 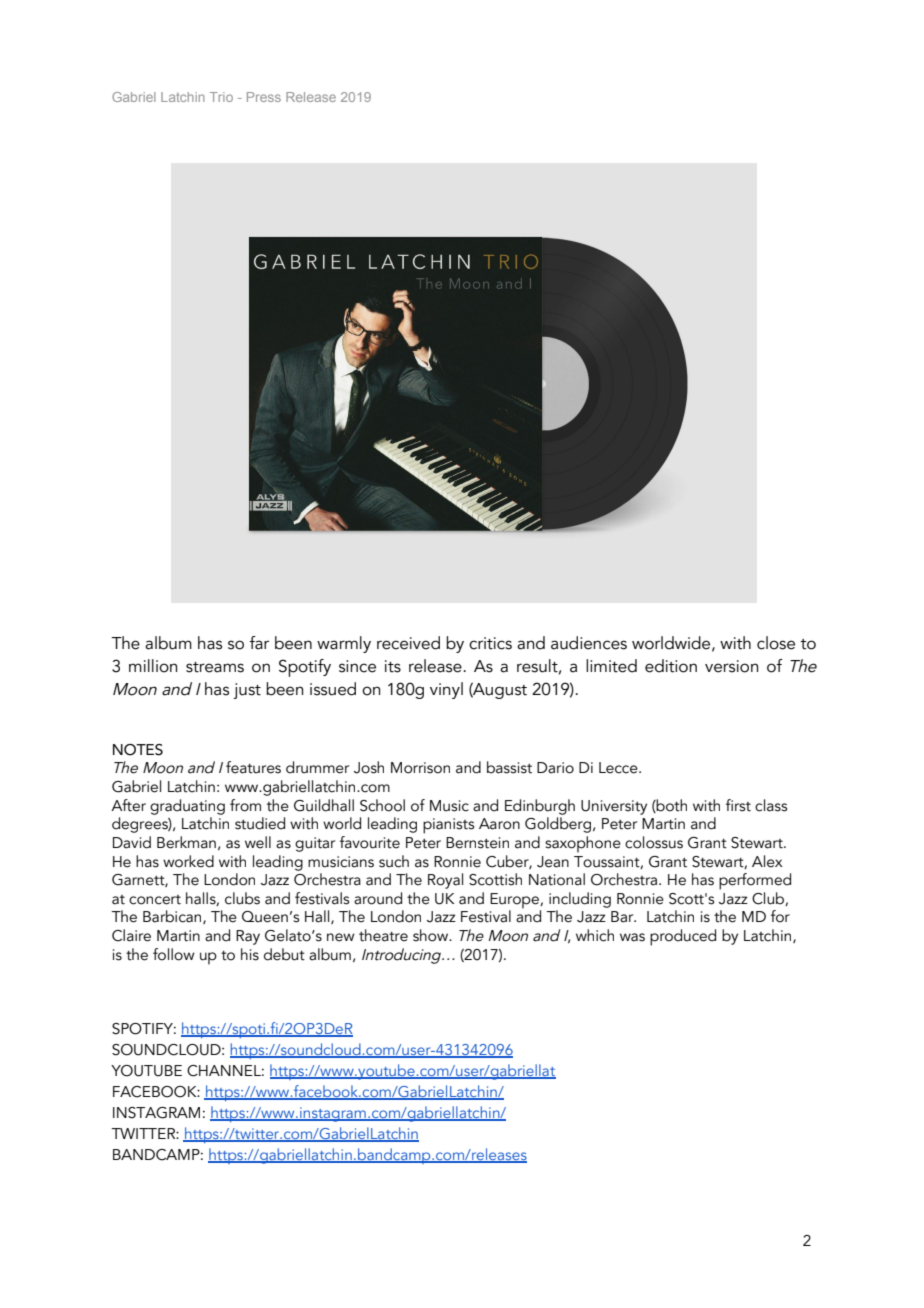 What do you see at coordinates (247, 691) in the document?
I see `just` at bounding box center [247, 691].
